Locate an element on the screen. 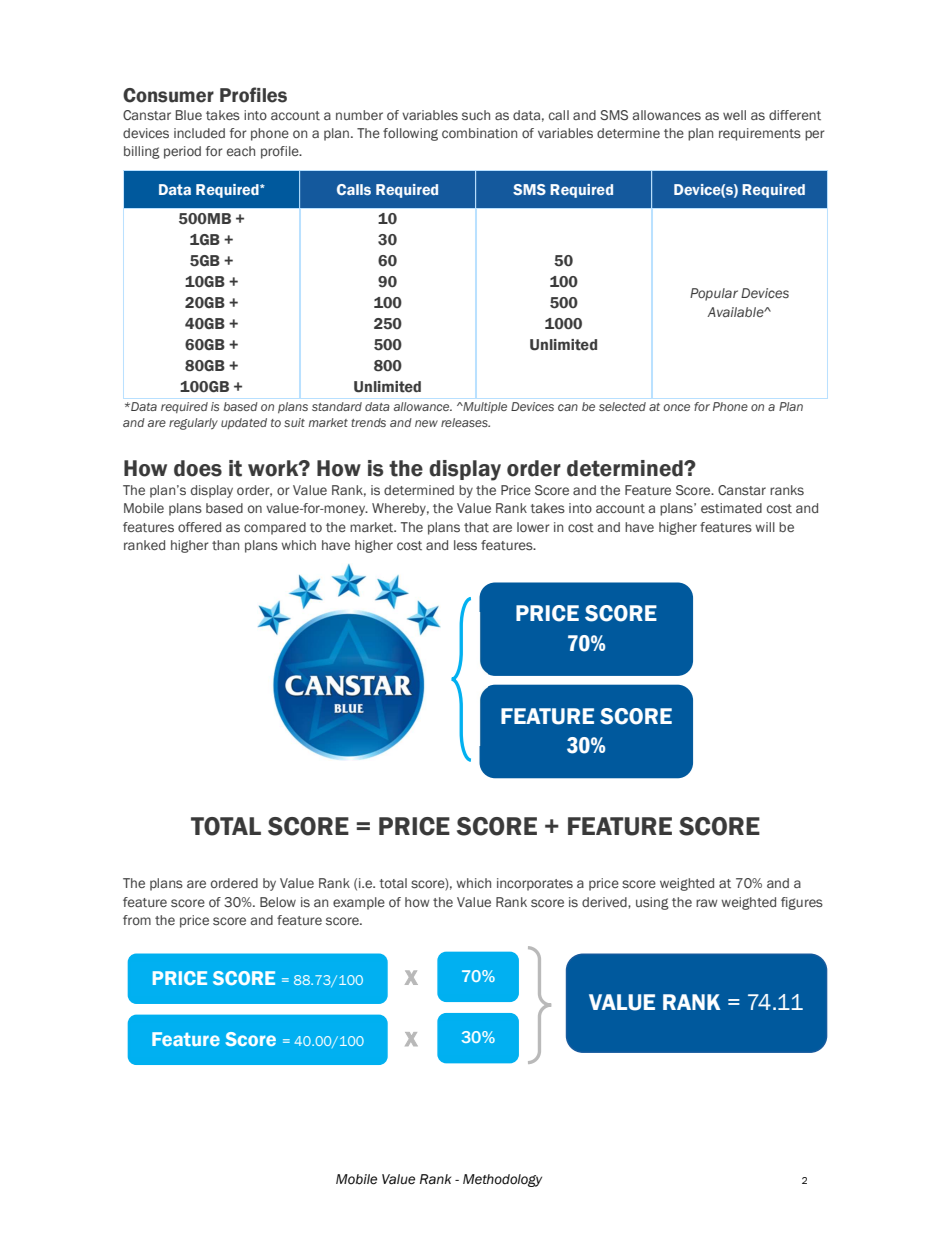  releases is located at coordinates (465, 422).
